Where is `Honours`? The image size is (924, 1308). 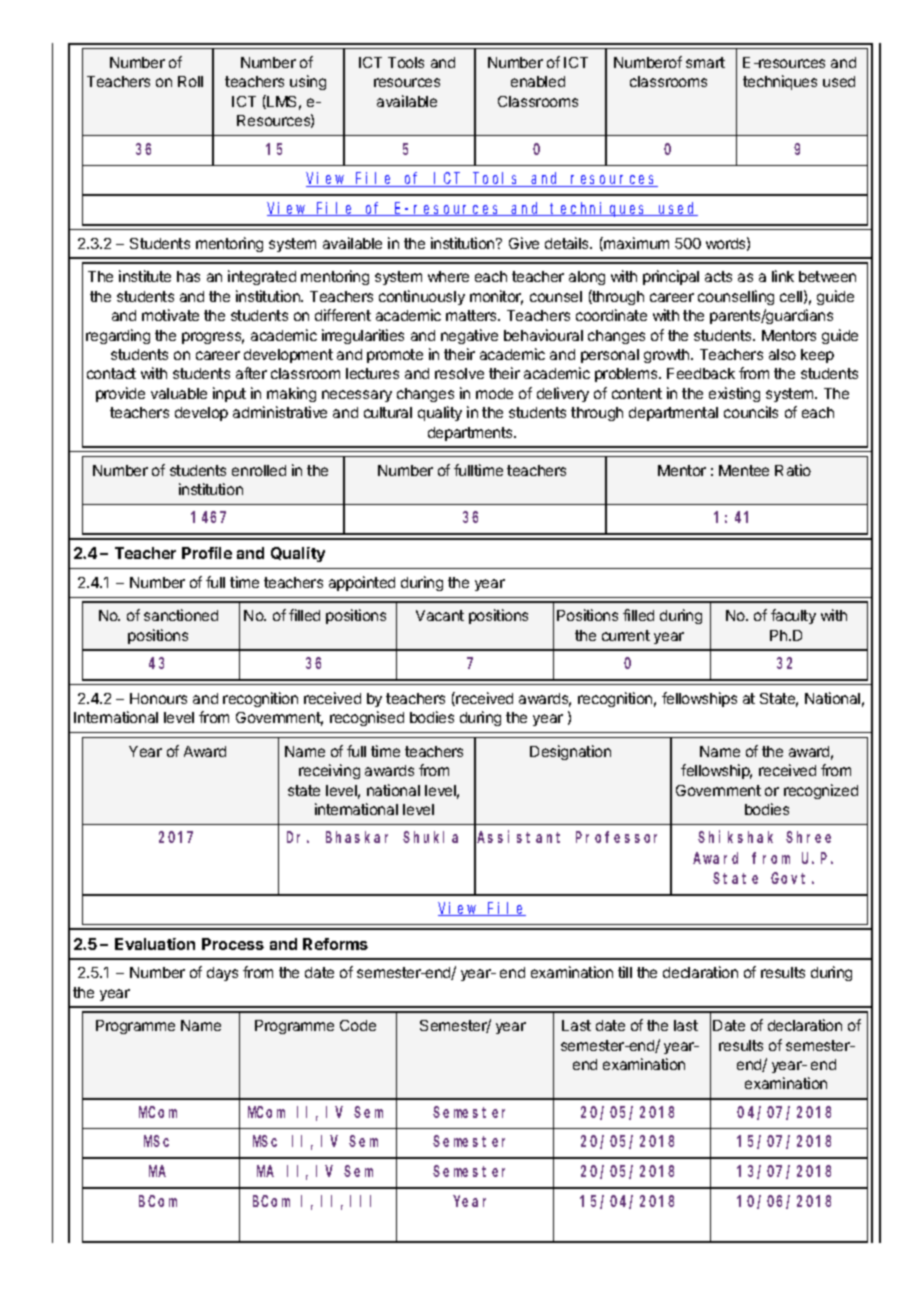
Honours is located at coordinates (158, 698).
